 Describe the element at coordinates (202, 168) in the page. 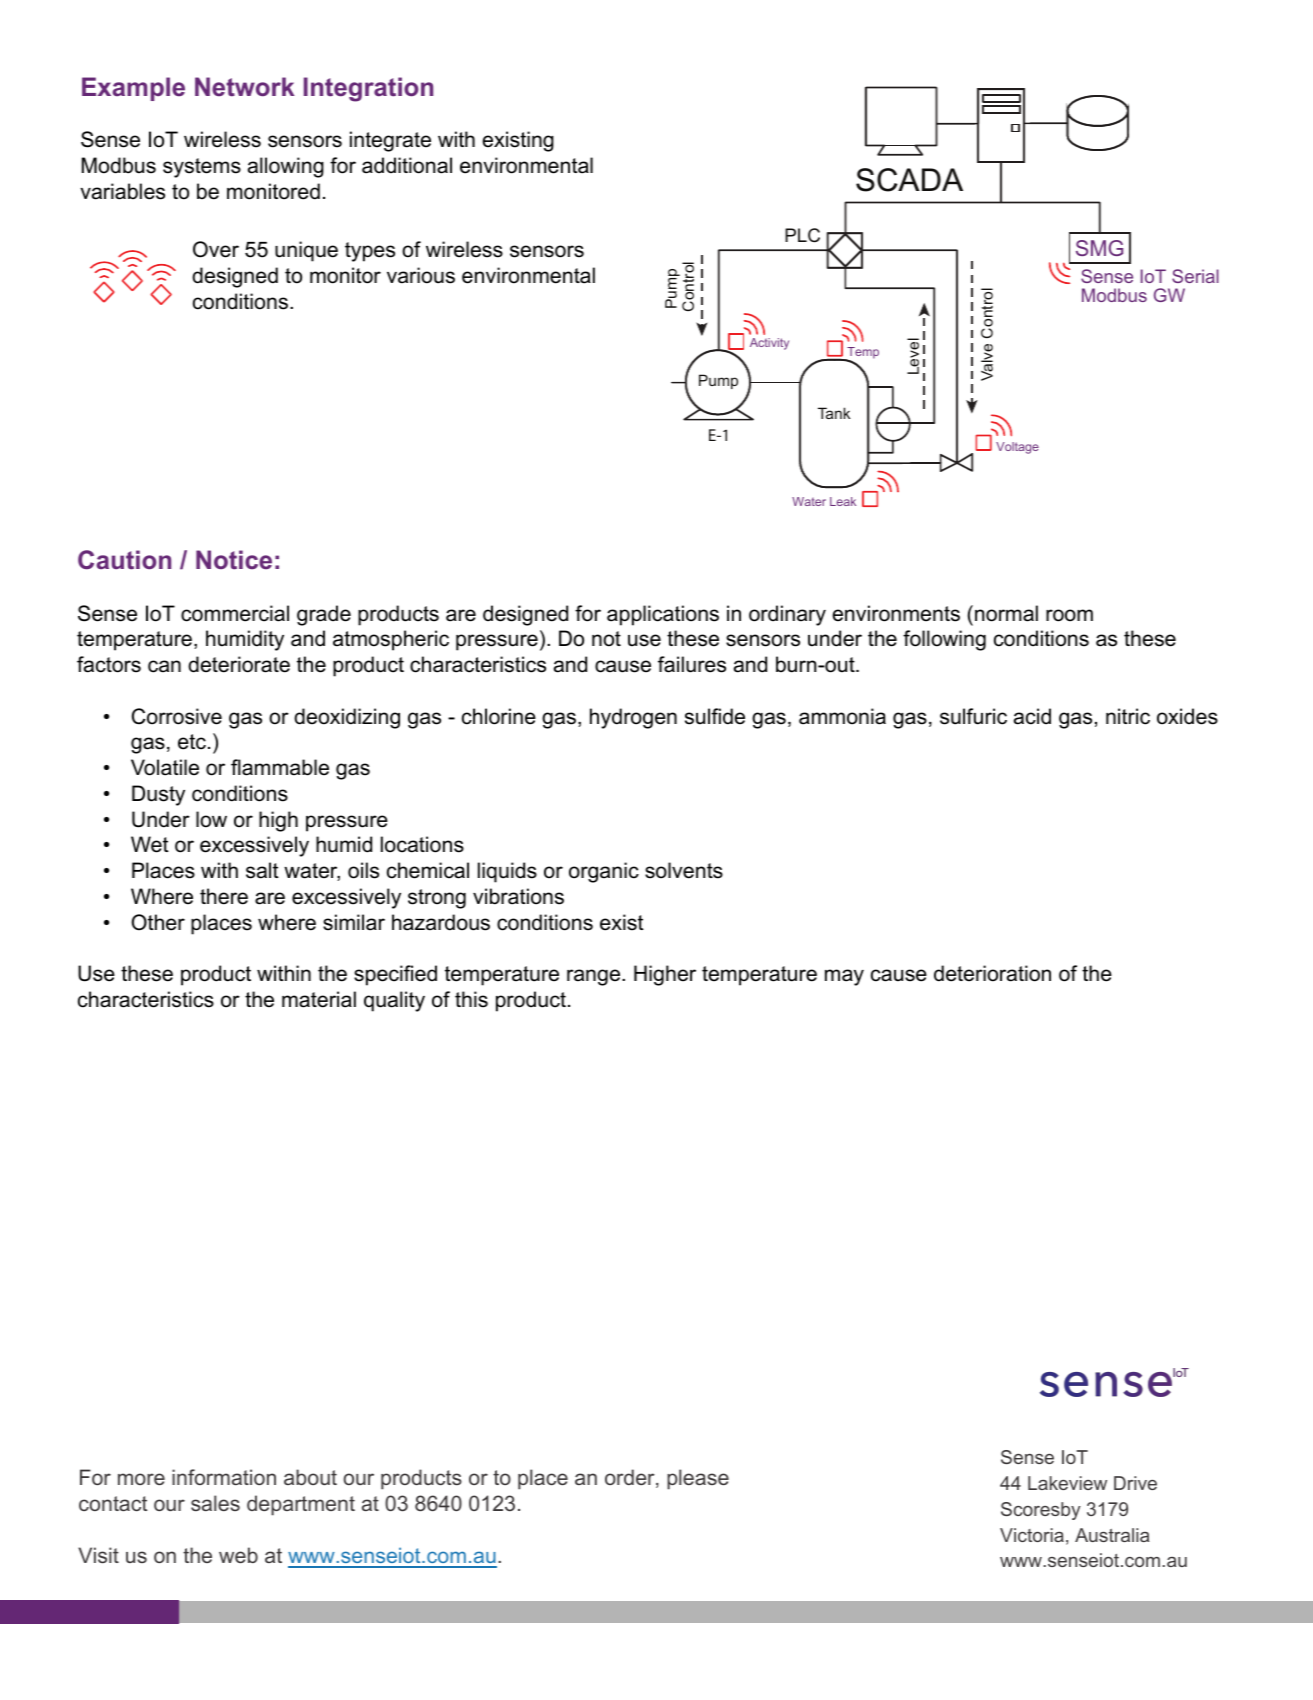

I see `systems` at that location.
